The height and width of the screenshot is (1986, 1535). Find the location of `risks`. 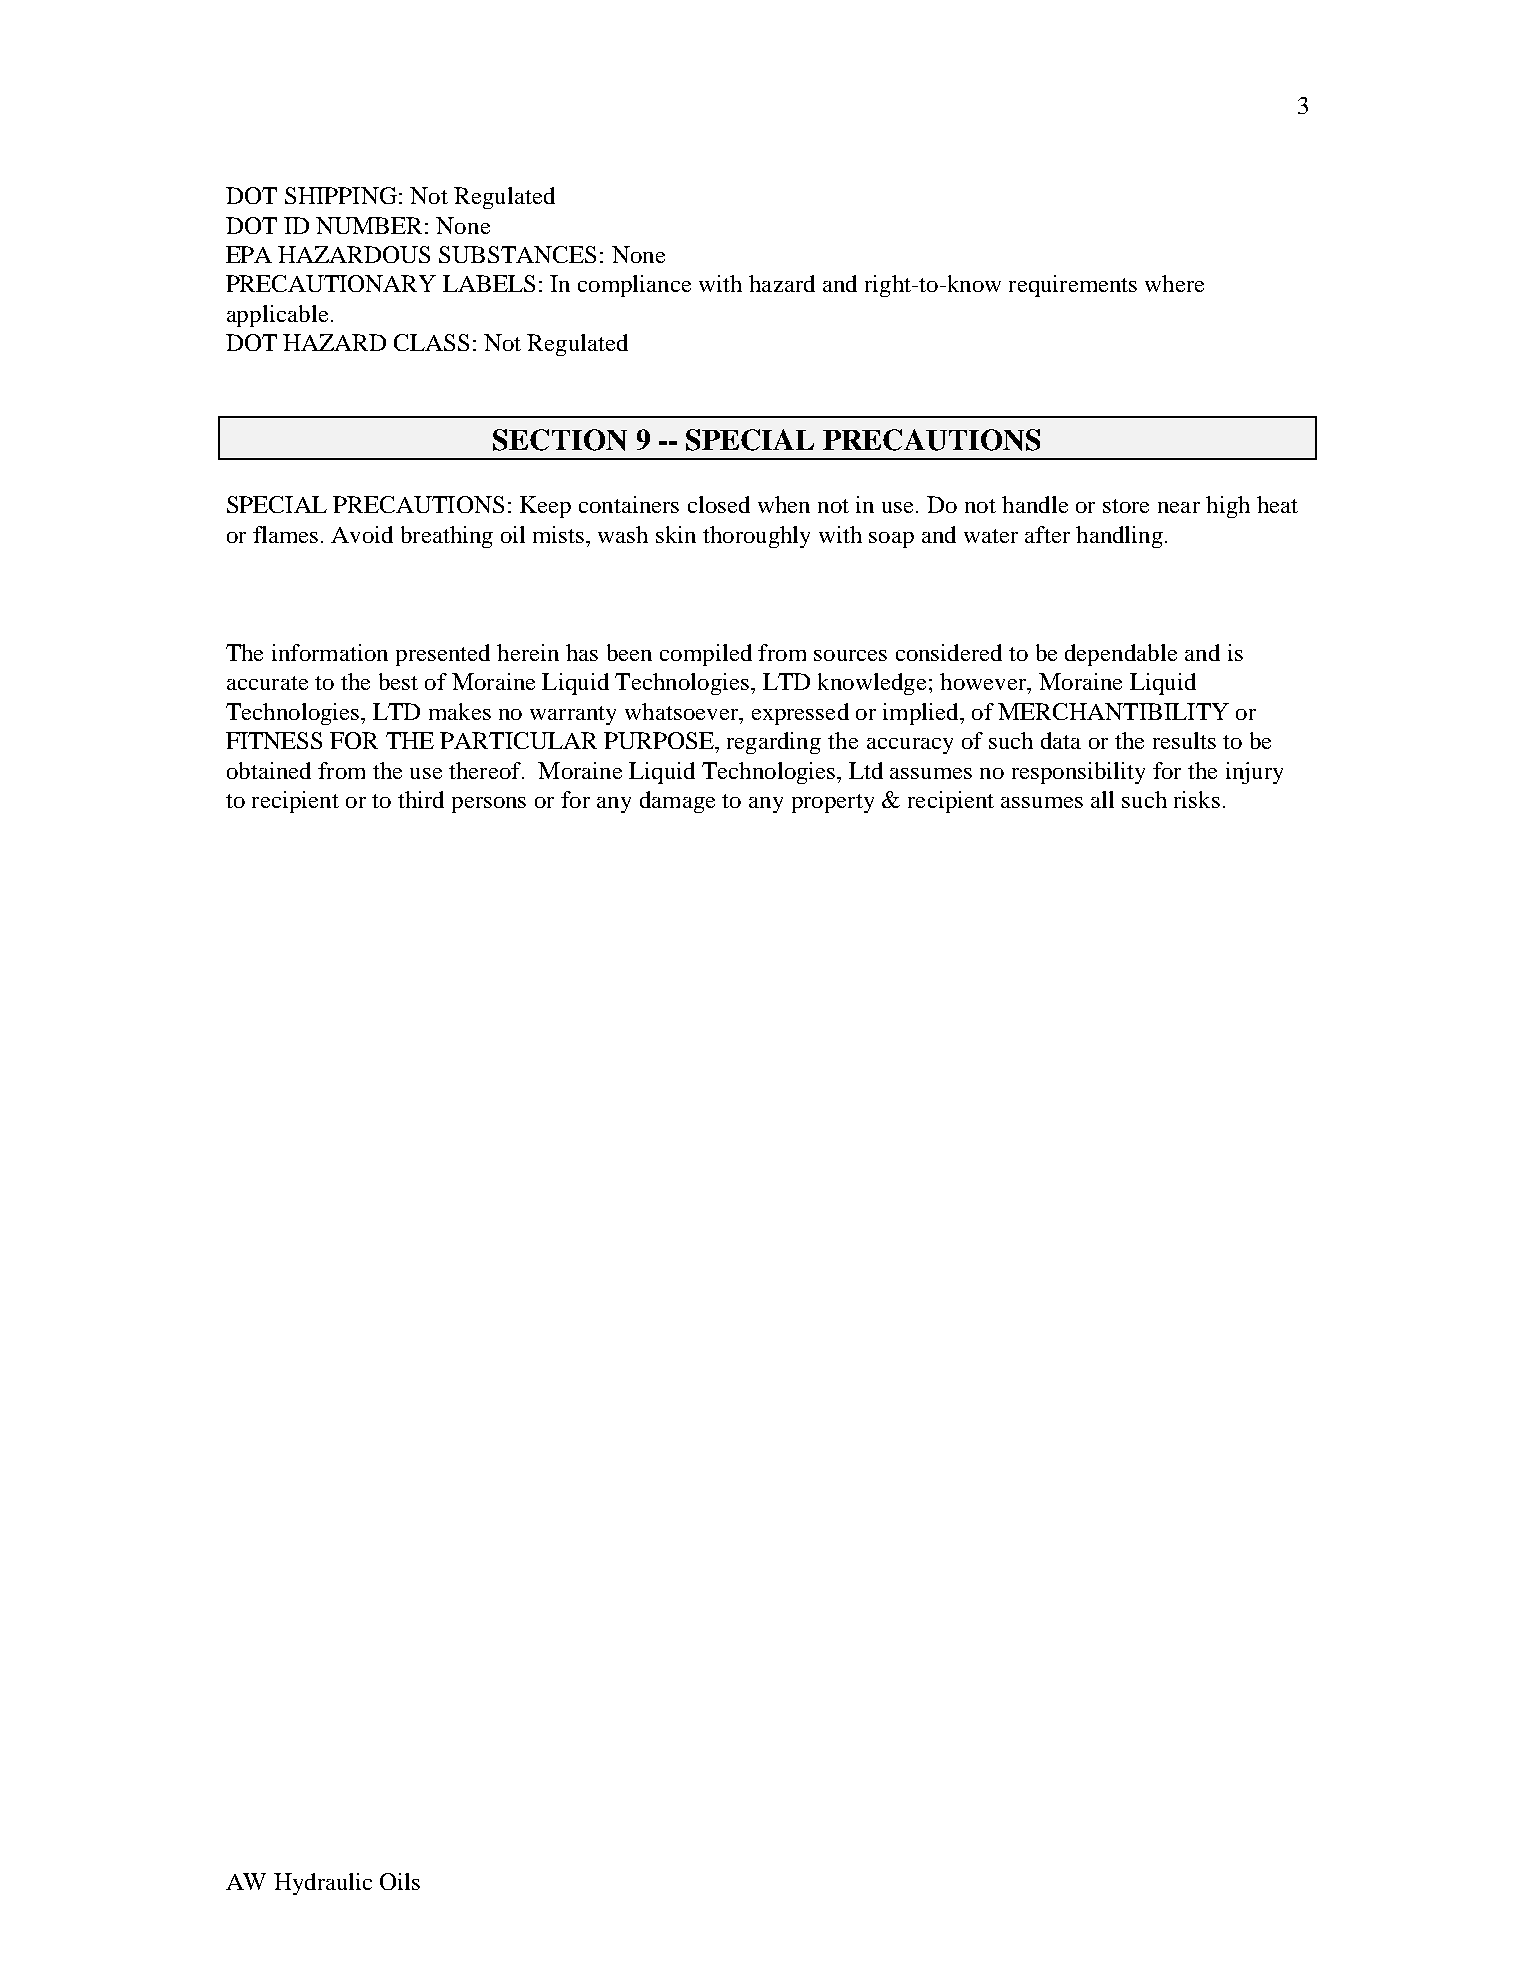

risks is located at coordinates (1197, 799).
